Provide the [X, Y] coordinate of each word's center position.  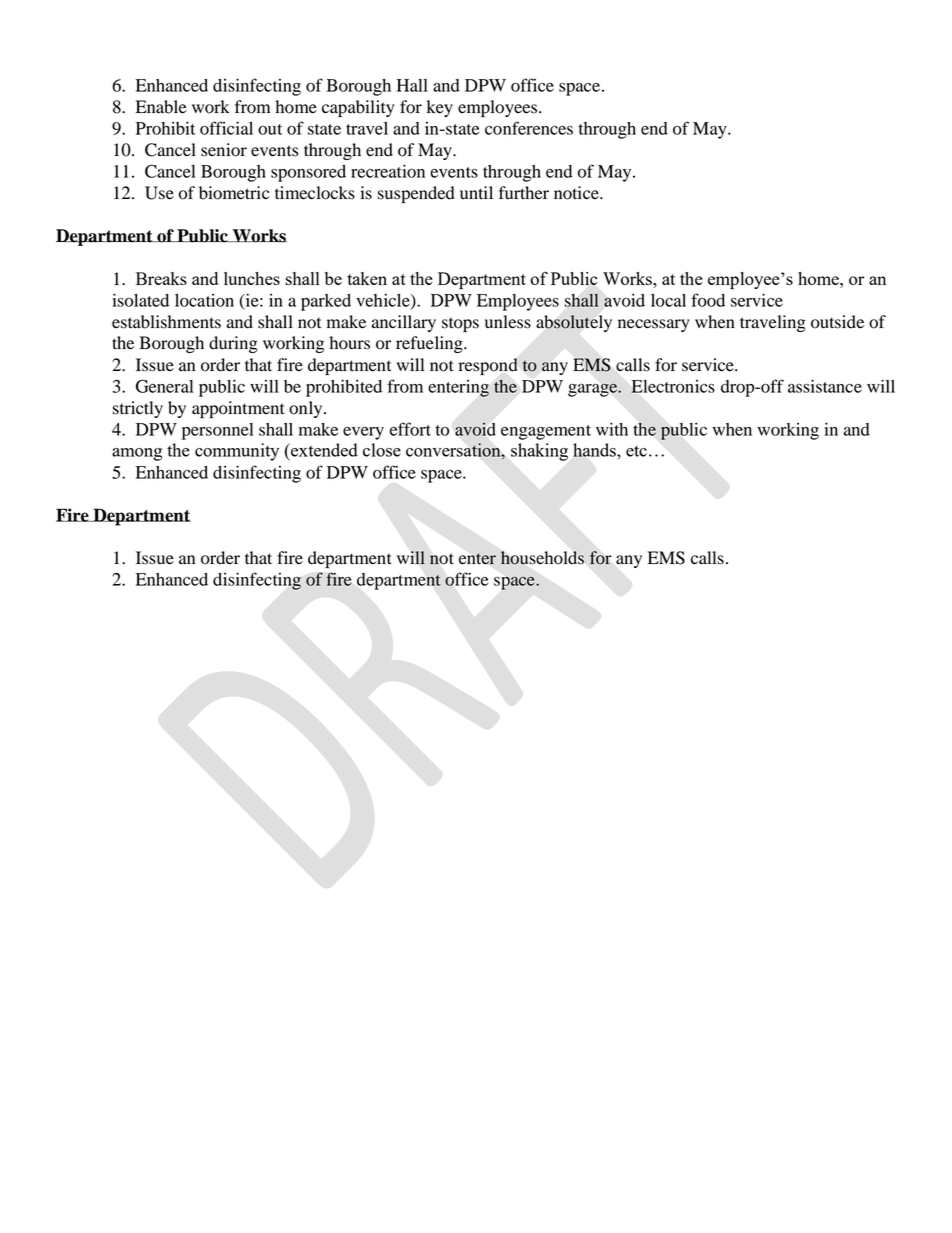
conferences [529, 128]
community [237, 452]
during [233, 344]
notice [577, 193]
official [226, 128]
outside [837, 322]
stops [460, 324]
